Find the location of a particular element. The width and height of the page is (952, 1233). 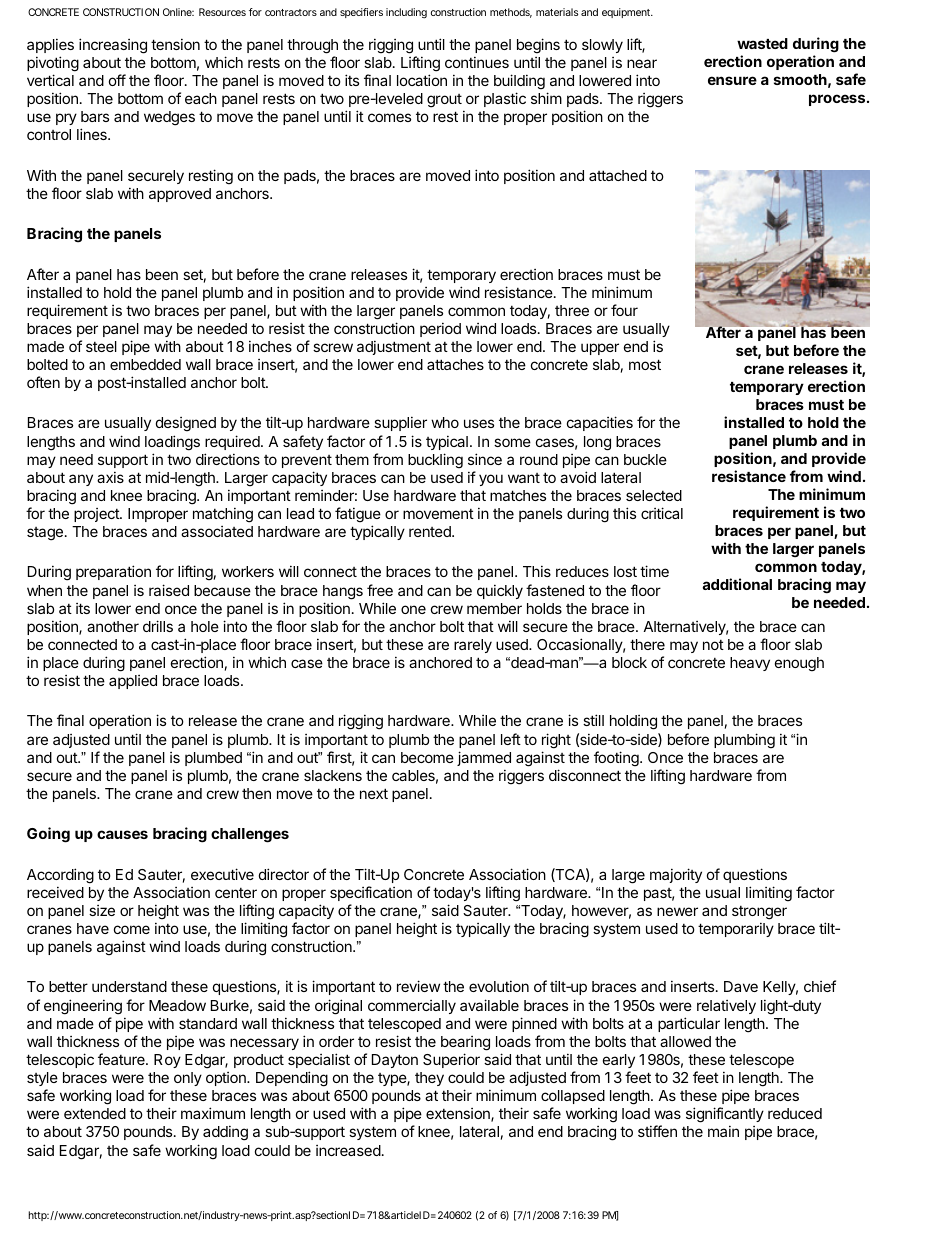

they is located at coordinates (429, 1079).
